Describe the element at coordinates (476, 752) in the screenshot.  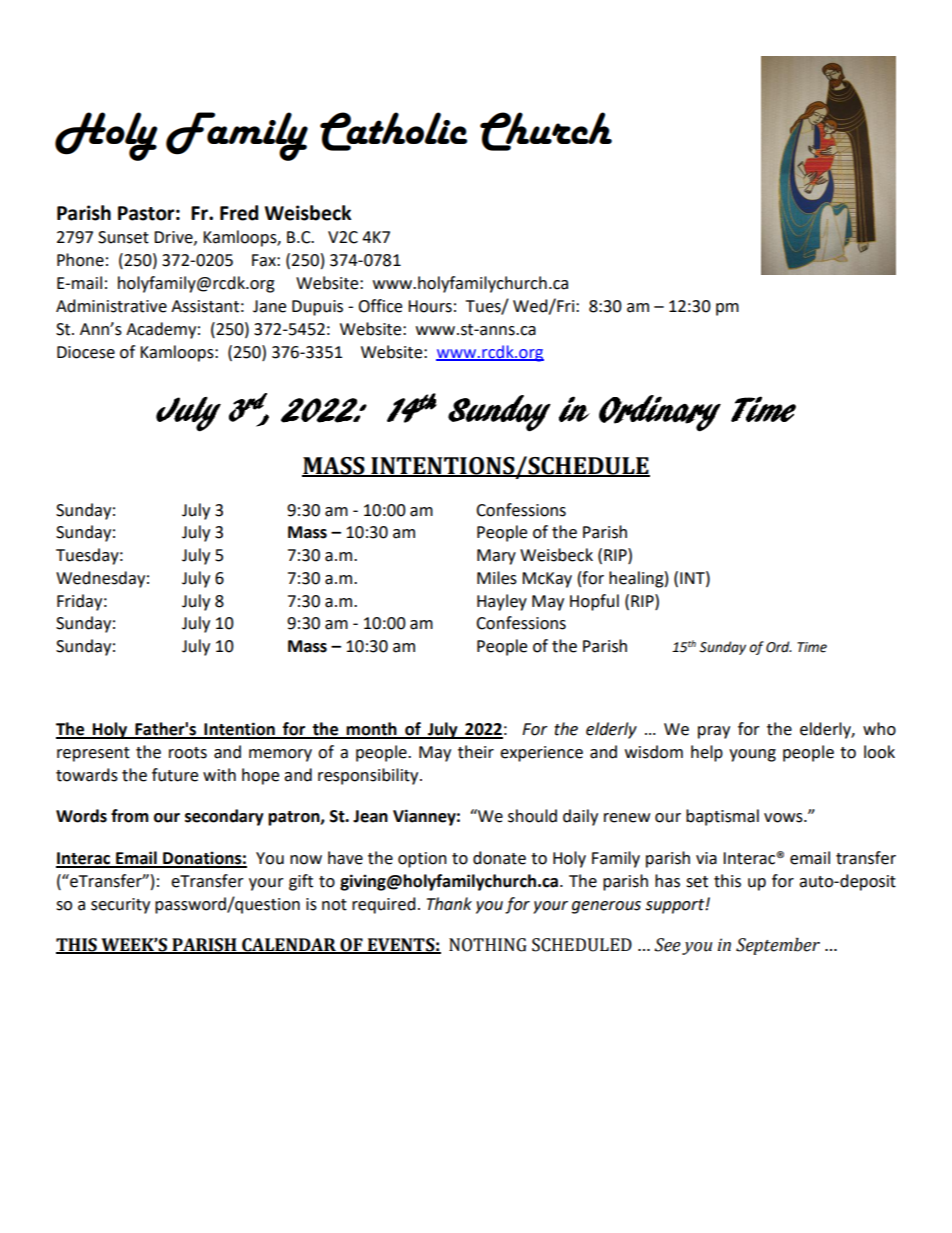
I see `their` at that location.
